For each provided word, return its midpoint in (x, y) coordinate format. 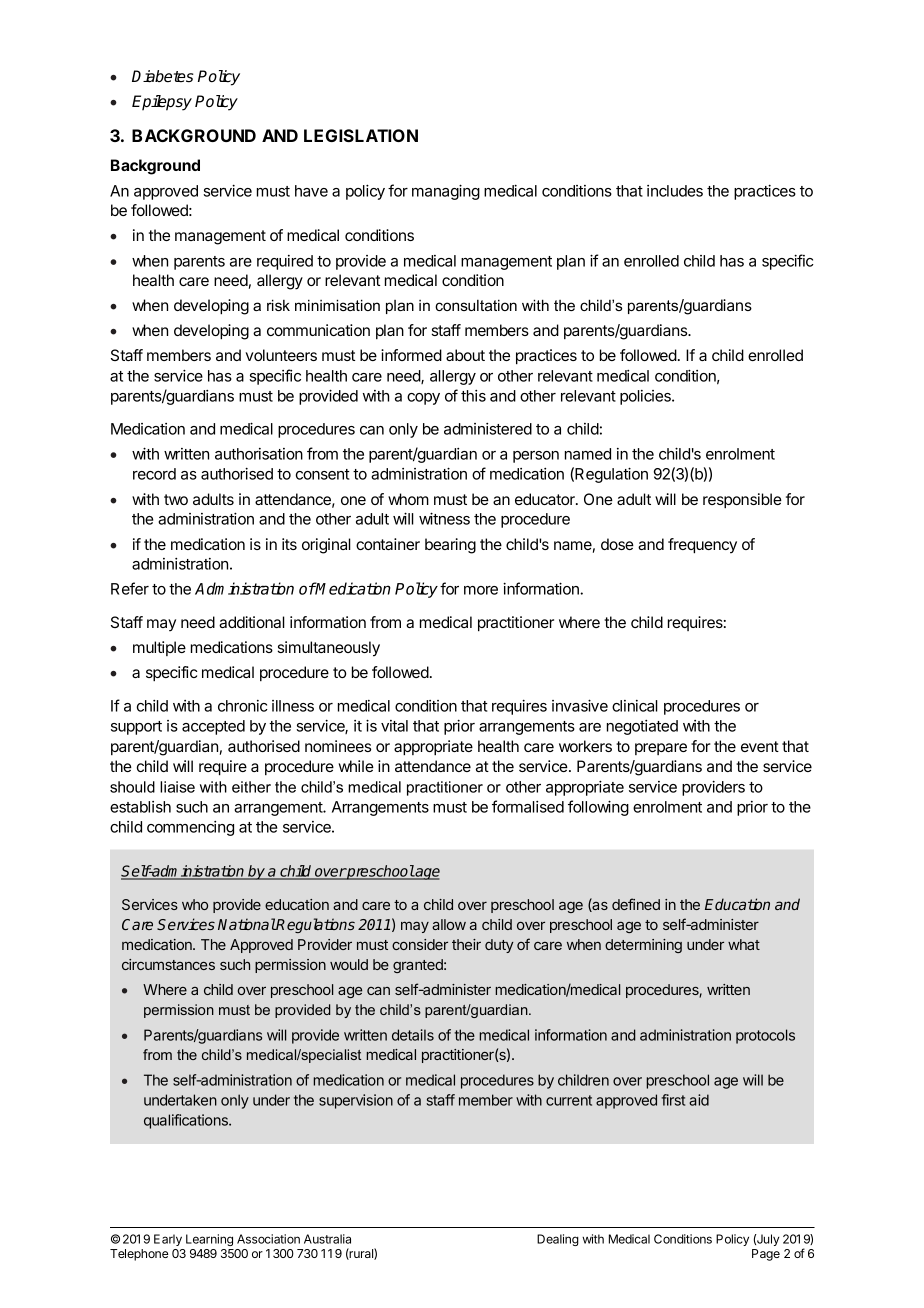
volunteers (281, 355)
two (176, 499)
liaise (177, 787)
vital (394, 726)
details (413, 1035)
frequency (702, 546)
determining (643, 946)
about (465, 355)
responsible (742, 500)
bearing (450, 546)
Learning (209, 1240)
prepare (661, 749)
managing (446, 192)
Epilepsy (162, 103)
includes (675, 191)
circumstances (168, 964)
